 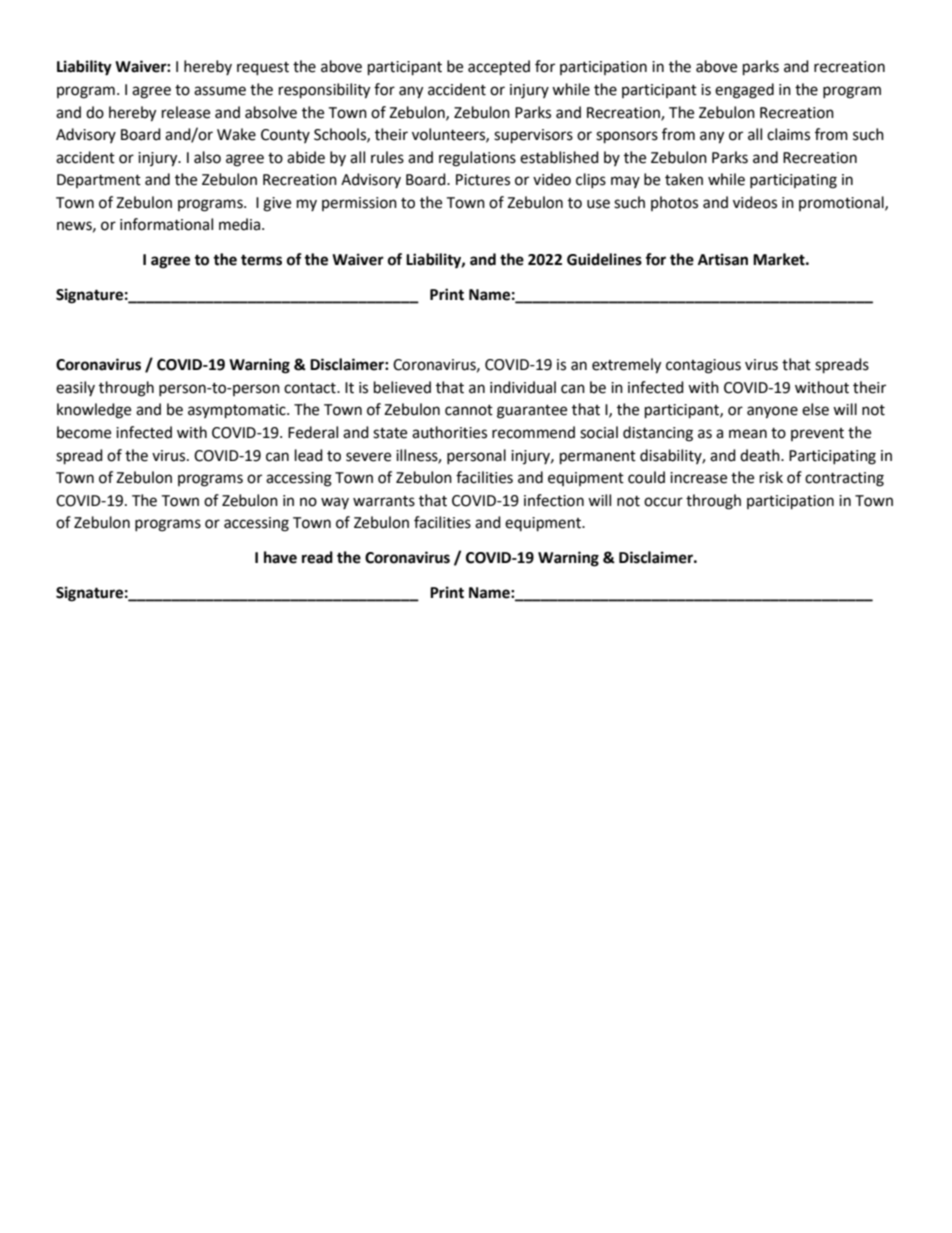 I want to click on terms, so click(x=261, y=260).
